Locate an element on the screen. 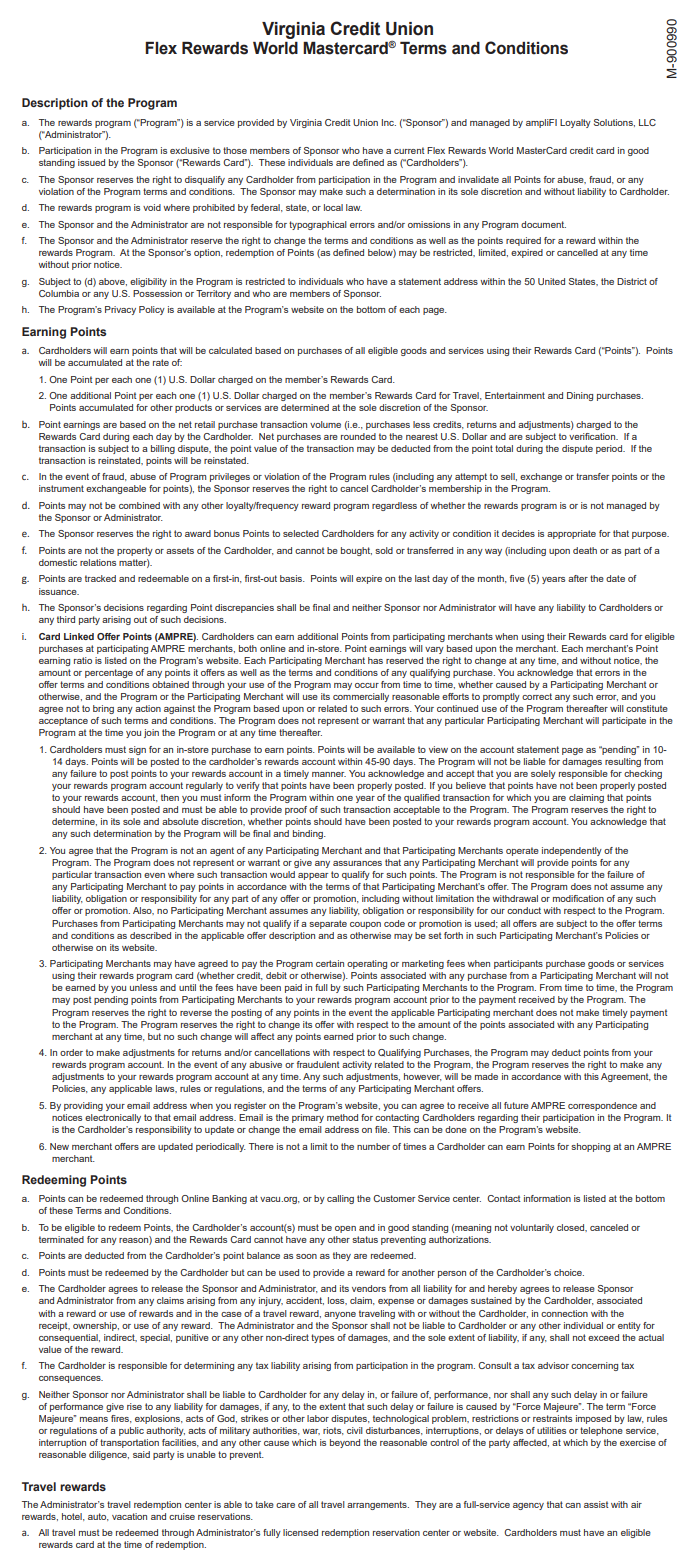 This screenshot has height=1568, width=696. local is located at coordinates (333, 207).
